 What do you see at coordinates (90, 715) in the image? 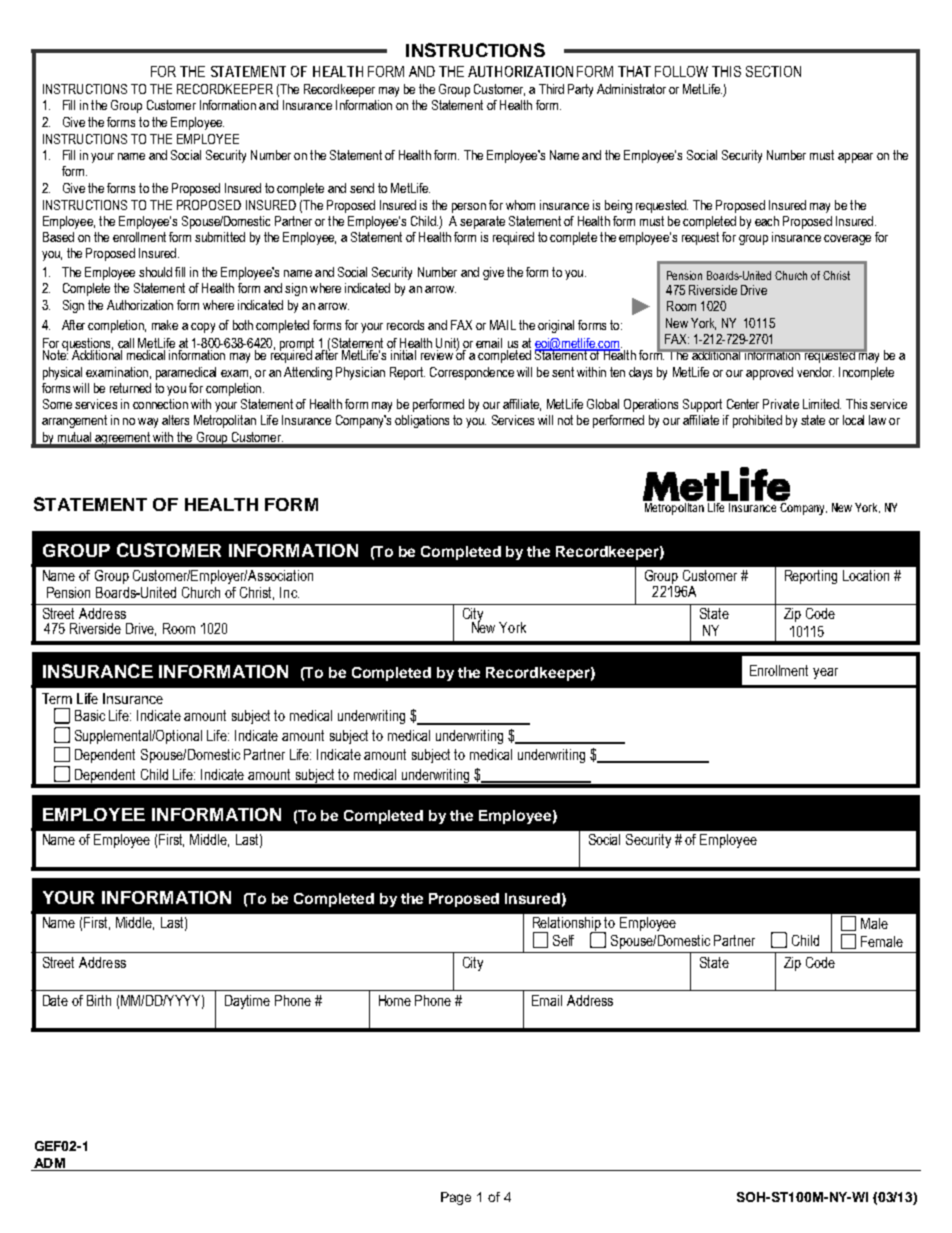
I see `Basic` at bounding box center [90, 715].
